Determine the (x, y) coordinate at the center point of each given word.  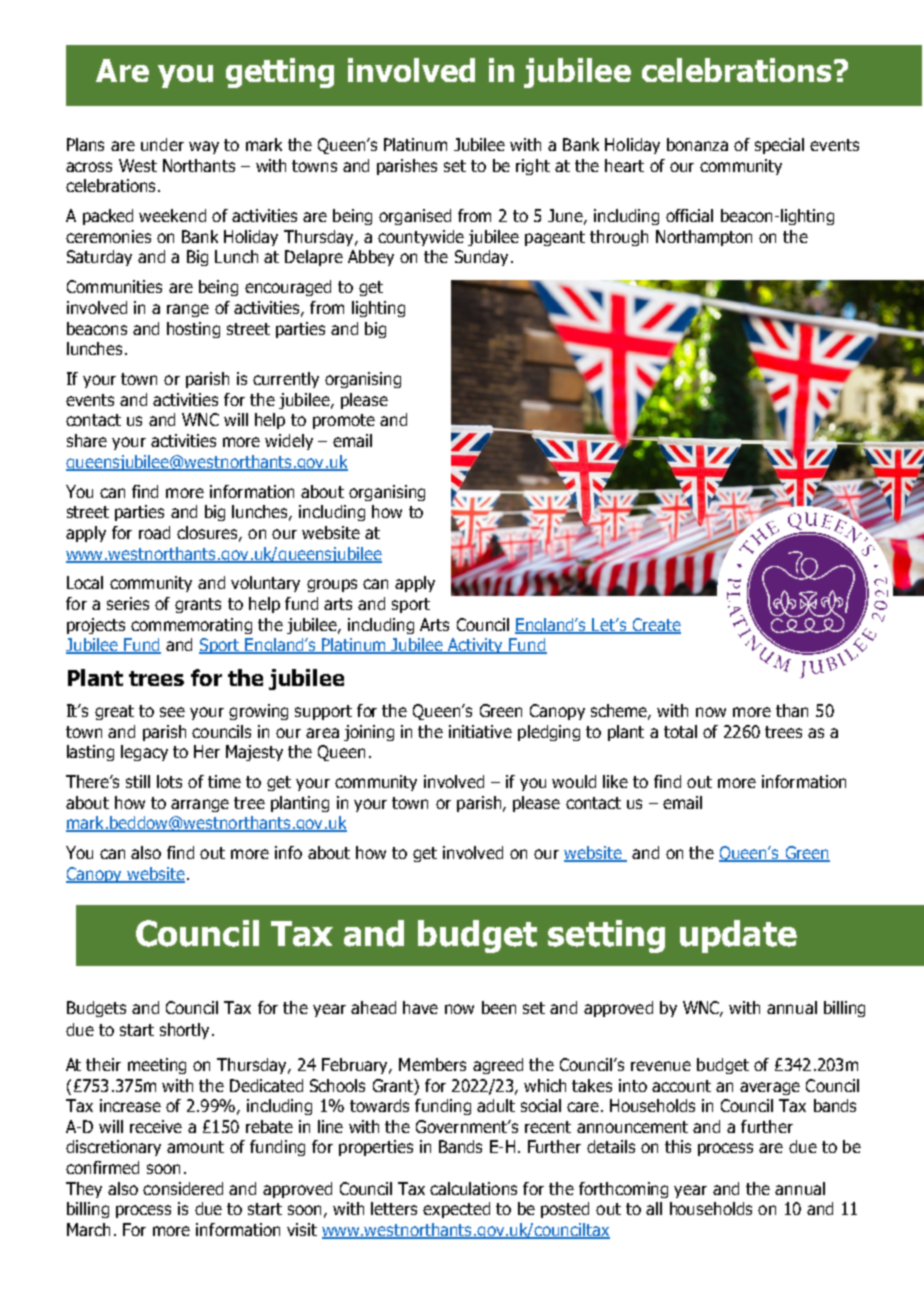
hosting (193, 330)
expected (456, 1210)
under (162, 144)
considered (183, 1188)
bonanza (697, 144)
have (420, 1007)
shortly (184, 1031)
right (533, 167)
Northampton (704, 238)
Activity (476, 646)
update (738, 936)
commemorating (191, 626)
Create (655, 625)
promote (344, 421)
